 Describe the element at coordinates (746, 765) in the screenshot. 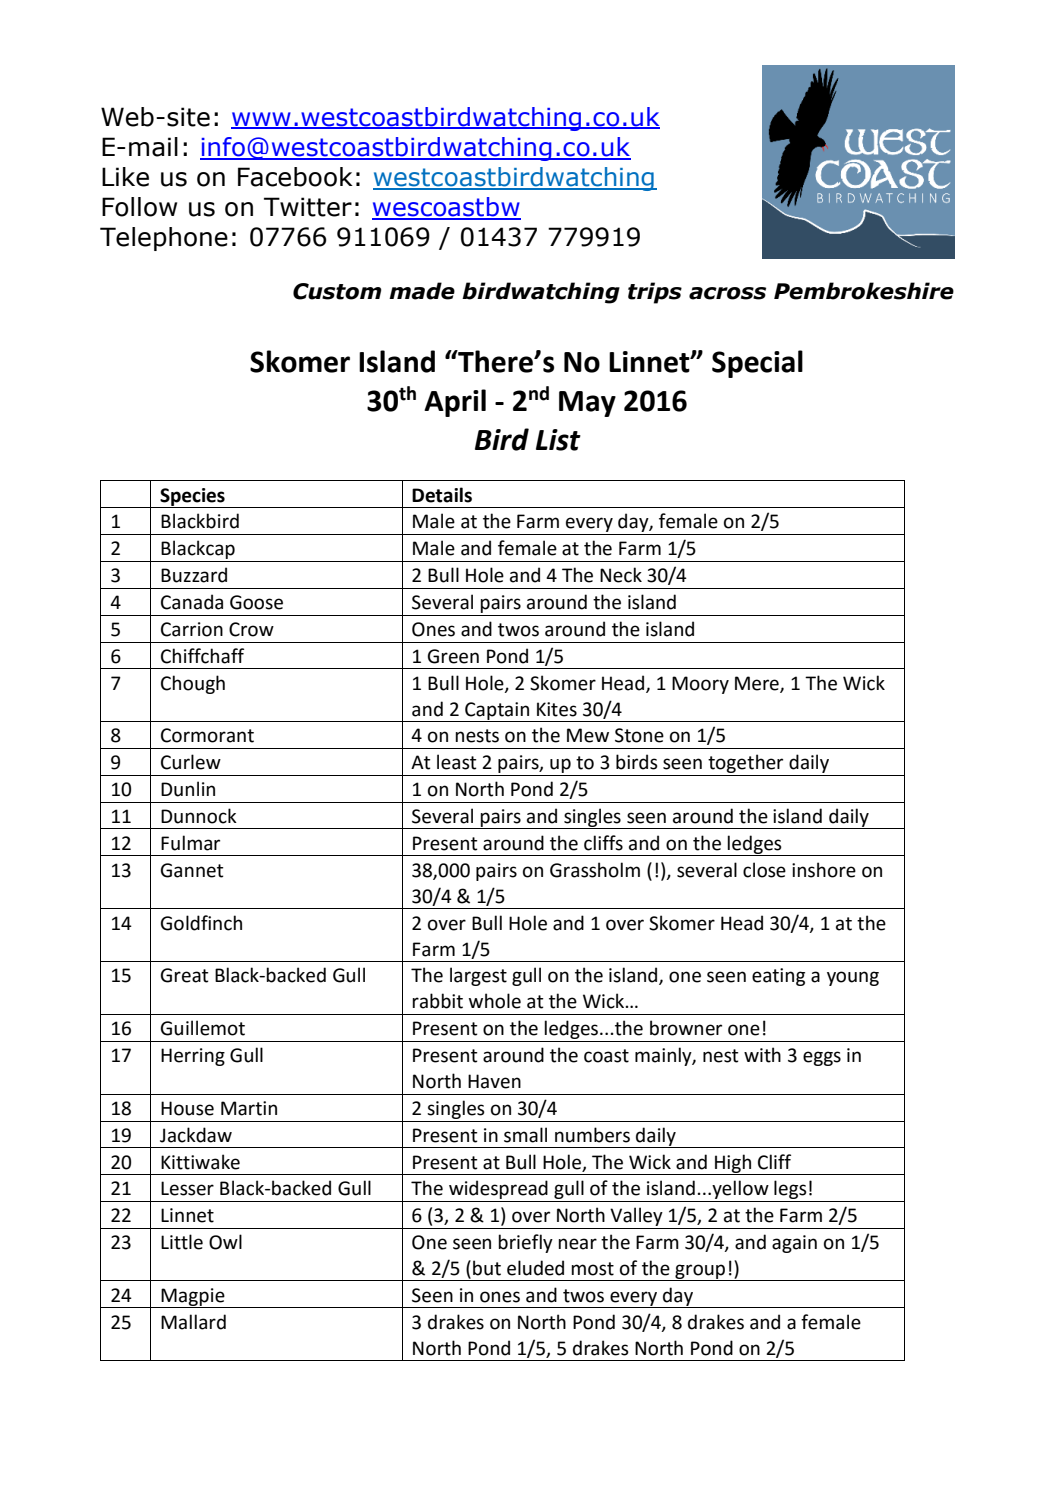

I see `together` at that location.
